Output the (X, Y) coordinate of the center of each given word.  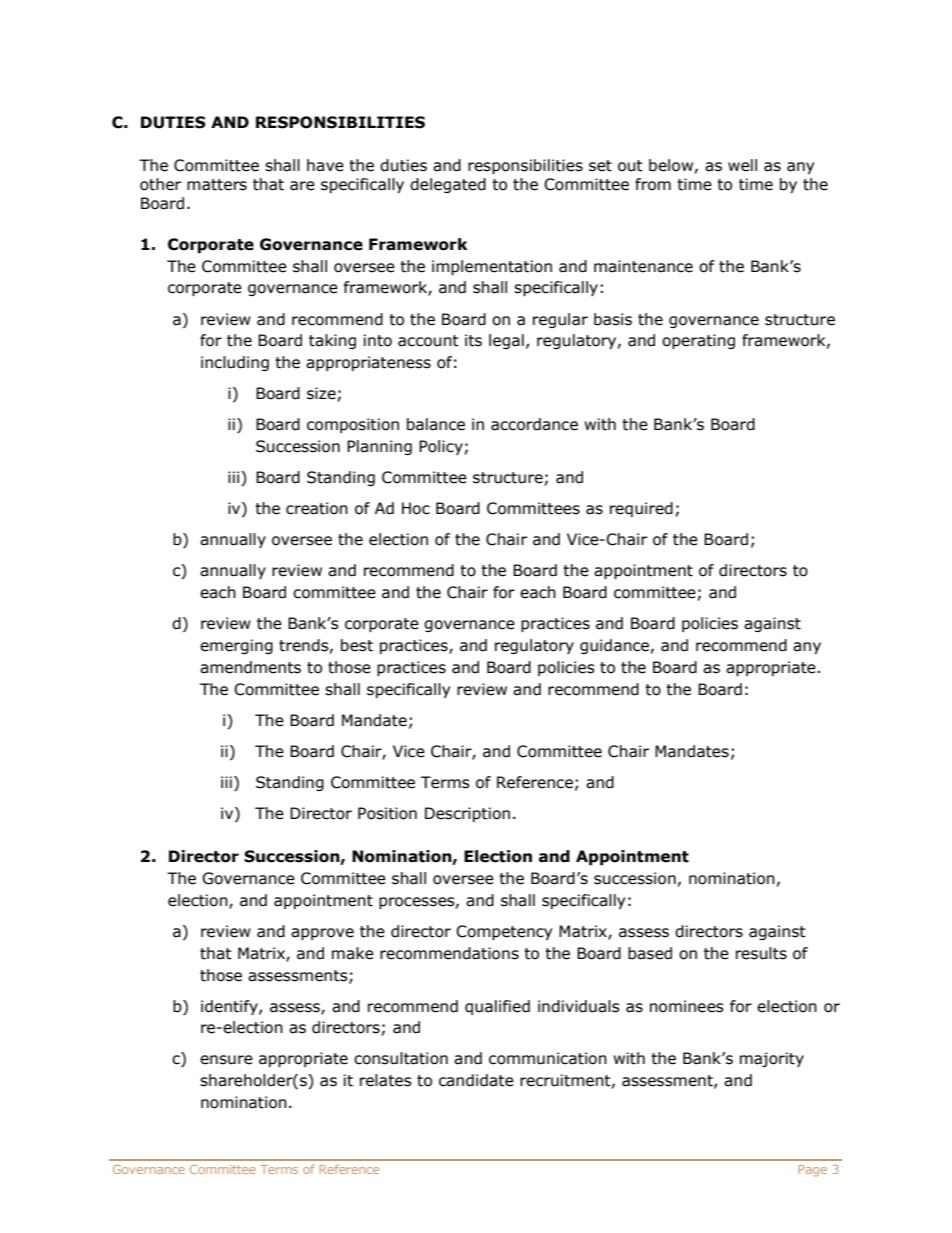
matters (217, 185)
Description (467, 814)
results (761, 953)
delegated (448, 185)
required (641, 509)
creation (317, 508)
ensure (226, 1060)
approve (322, 934)
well (742, 165)
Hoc (416, 508)
